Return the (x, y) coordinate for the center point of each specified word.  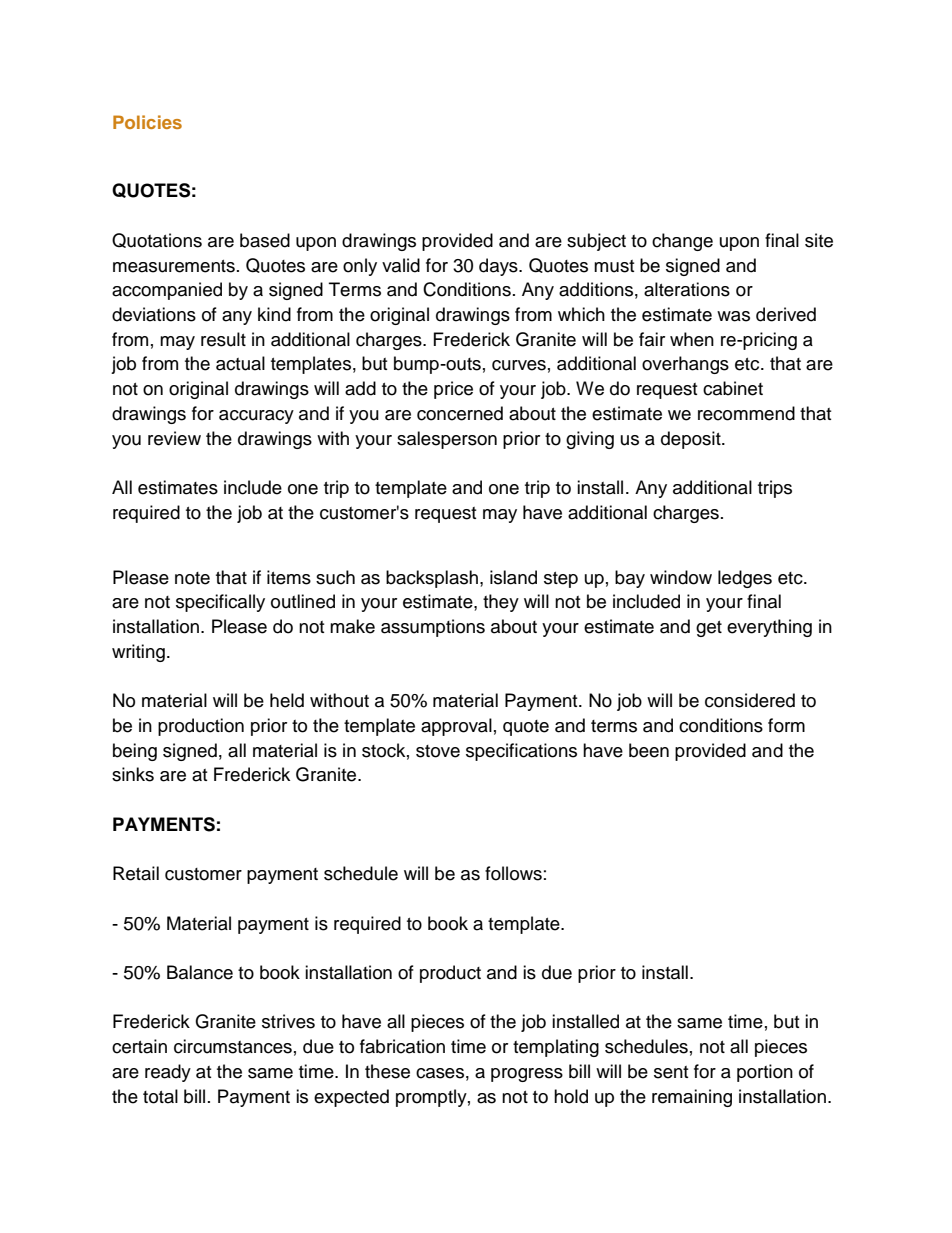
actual (240, 363)
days (499, 267)
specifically (220, 603)
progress (527, 1075)
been (649, 750)
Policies (147, 122)
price (453, 390)
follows (513, 873)
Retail (136, 873)
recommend (746, 413)
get (709, 629)
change (682, 242)
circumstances (233, 1046)
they (501, 603)
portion (765, 1073)
